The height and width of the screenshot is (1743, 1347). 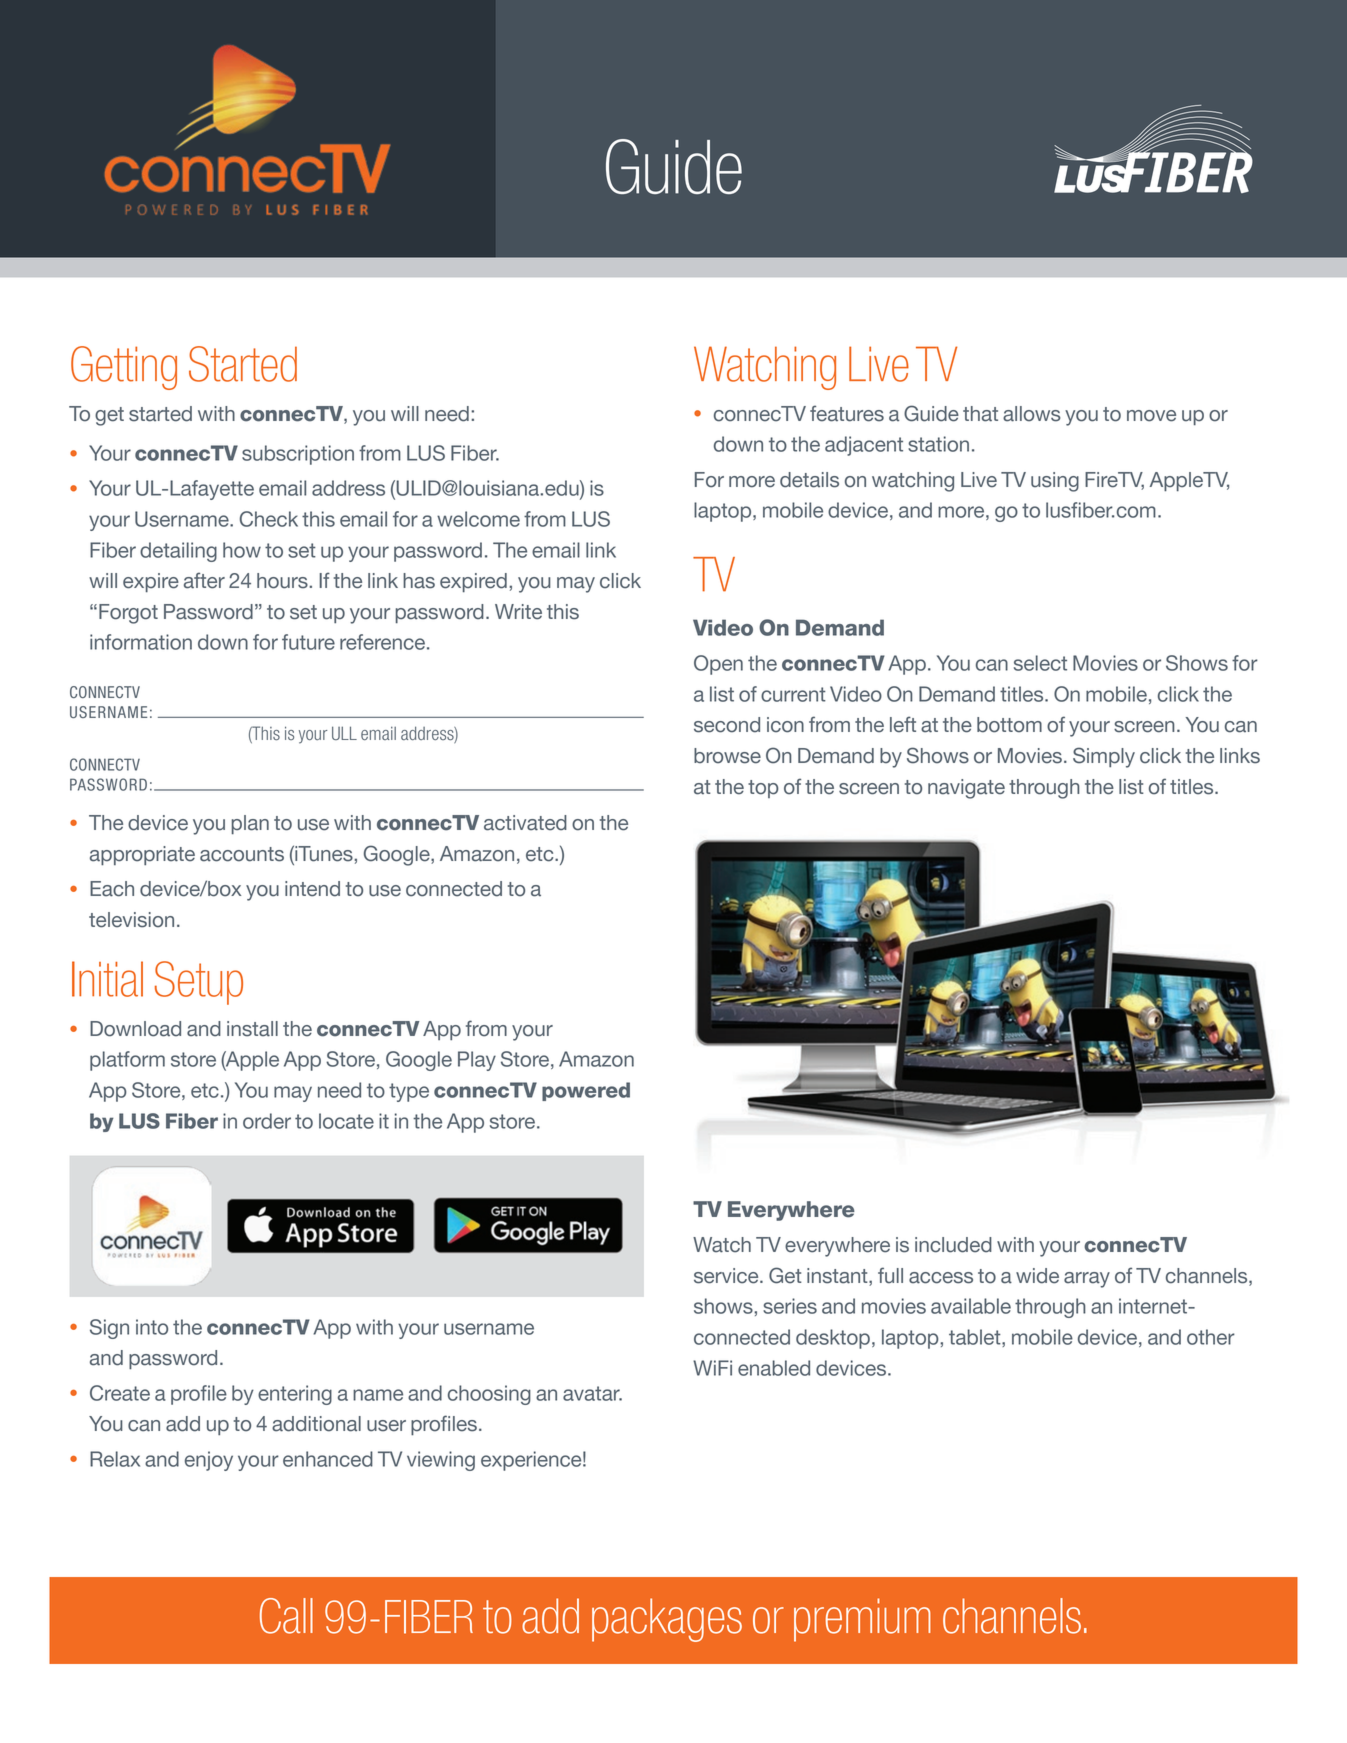 I want to click on service, so click(x=727, y=1276).
